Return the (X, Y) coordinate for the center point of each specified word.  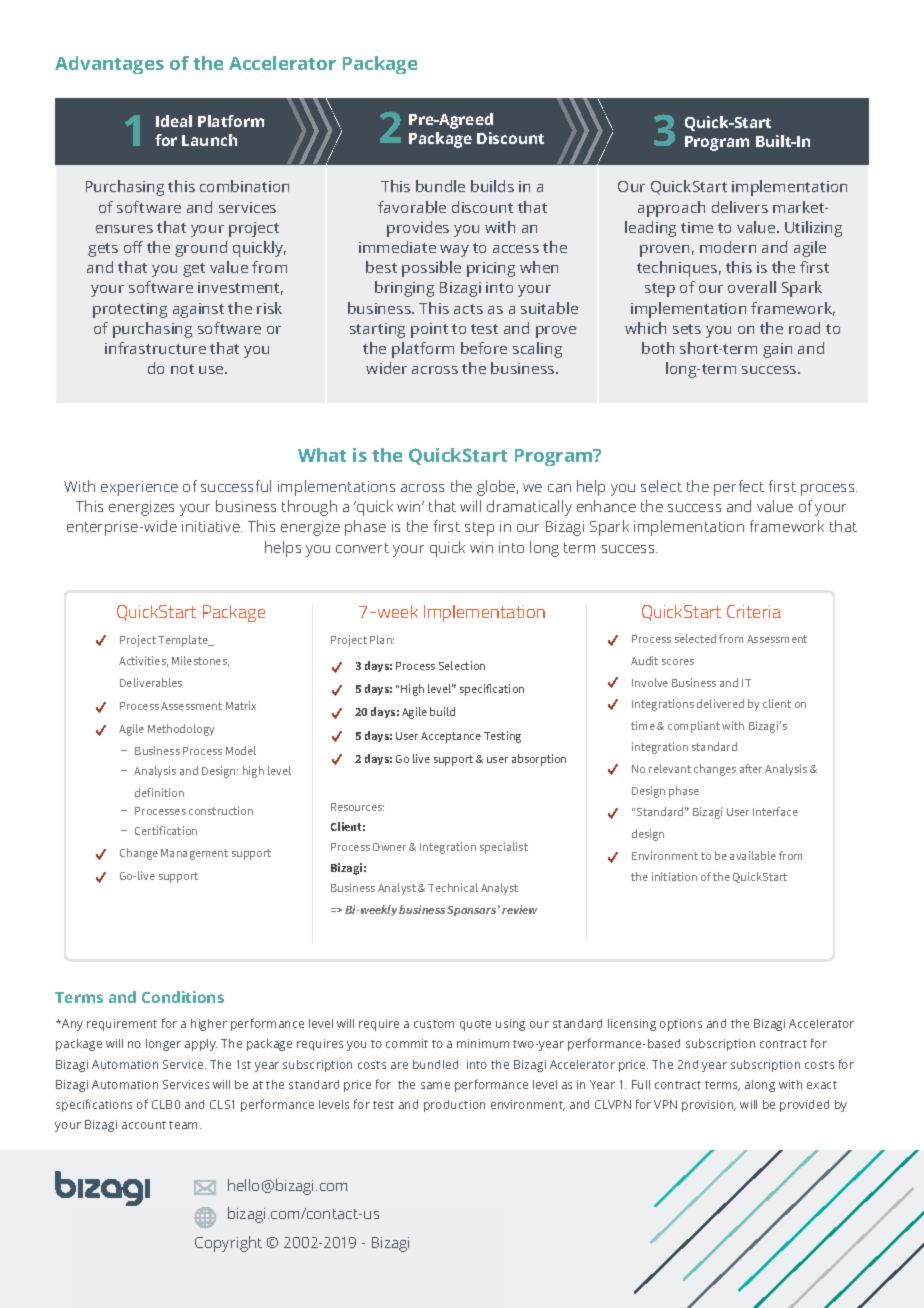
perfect (739, 488)
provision (709, 1106)
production (454, 1106)
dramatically (529, 508)
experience (139, 488)
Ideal (174, 121)
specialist (504, 848)
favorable (412, 207)
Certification (166, 830)
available (753, 855)
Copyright (228, 1244)
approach (671, 209)
